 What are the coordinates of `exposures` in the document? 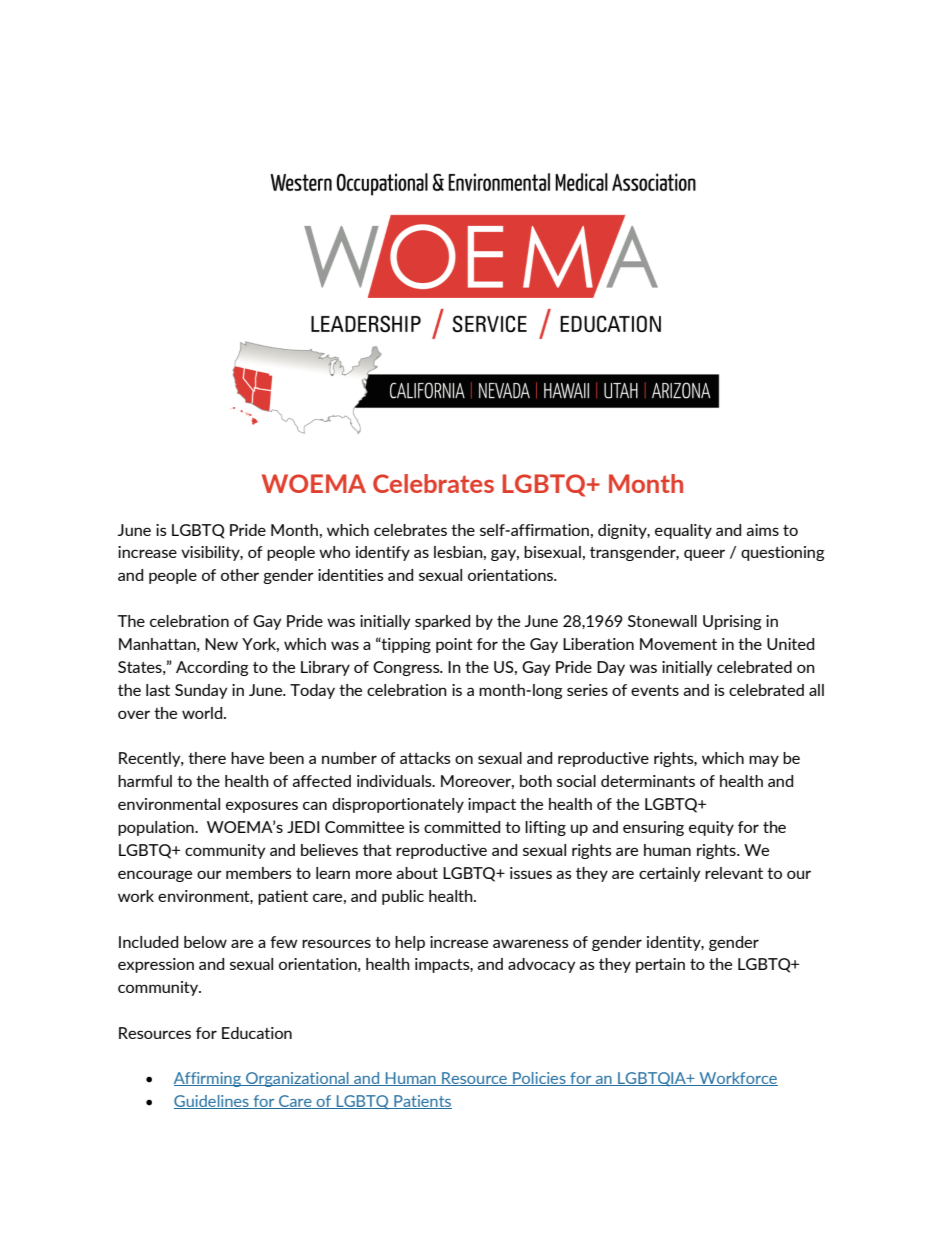 It's located at (262, 807).
